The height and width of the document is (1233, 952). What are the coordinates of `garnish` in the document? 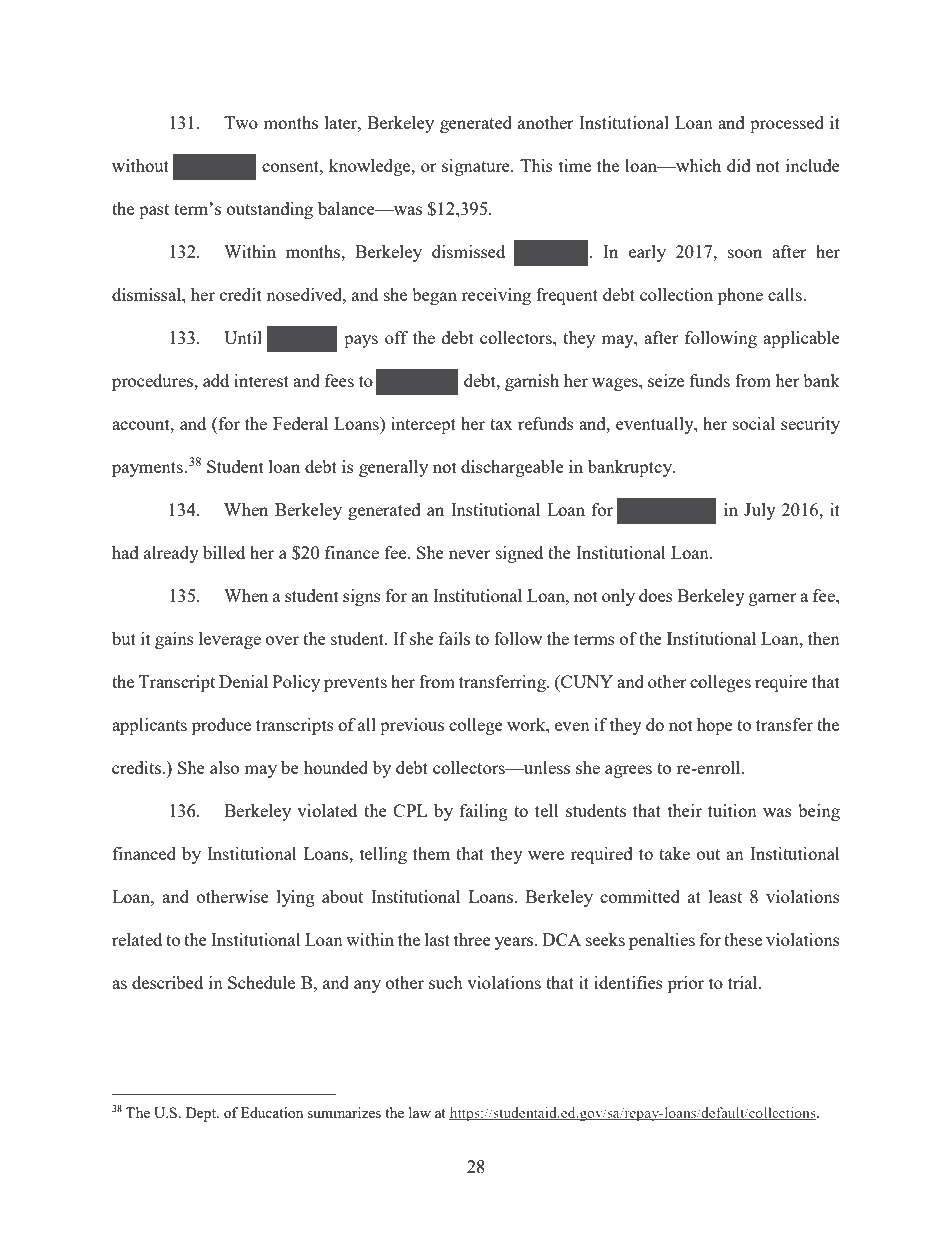 It's located at (532, 382).
